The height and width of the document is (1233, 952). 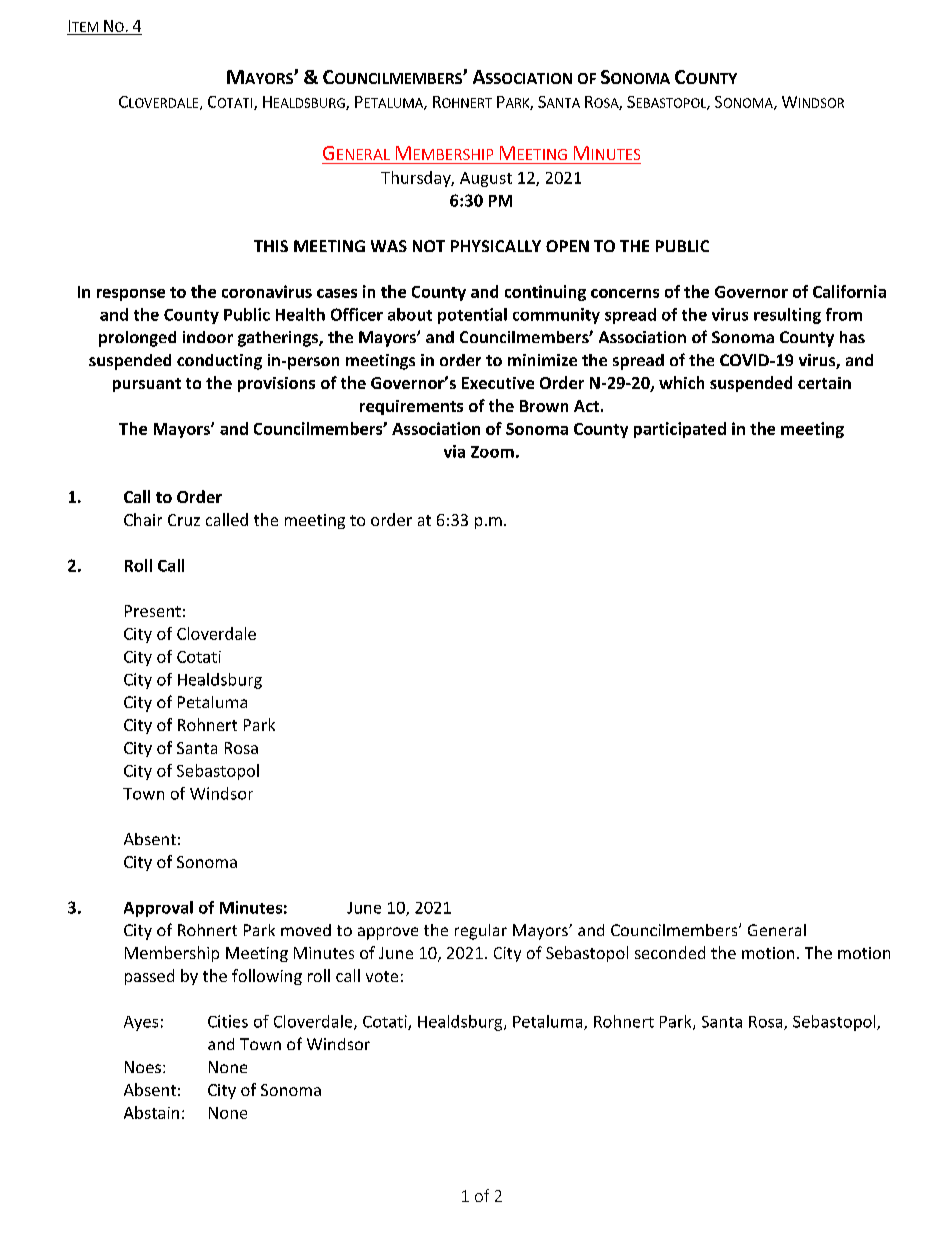 I want to click on seconded, so click(x=670, y=952).
